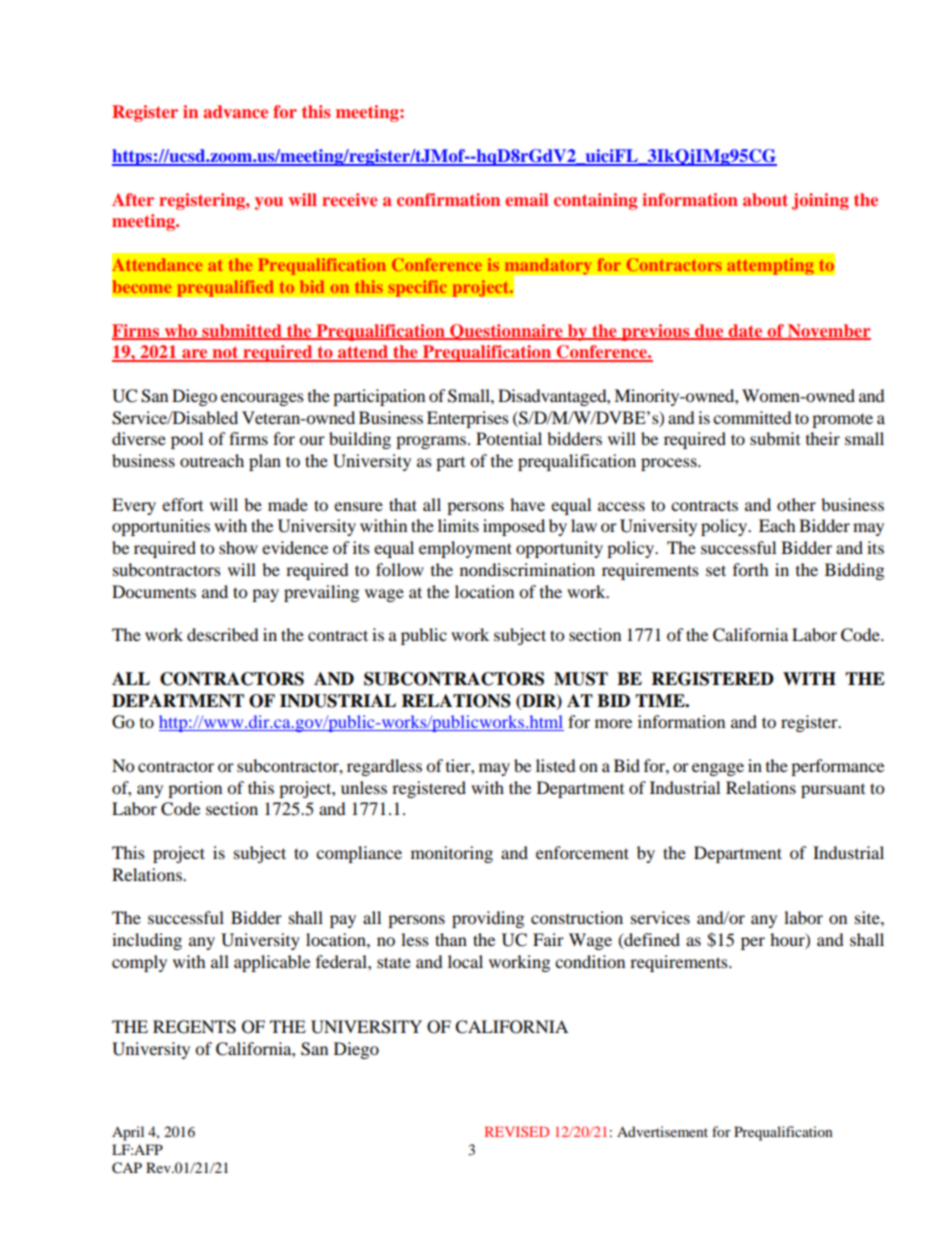 Image resolution: width=952 pixels, height=1233 pixels. I want to click on described, so click(223, 634).
